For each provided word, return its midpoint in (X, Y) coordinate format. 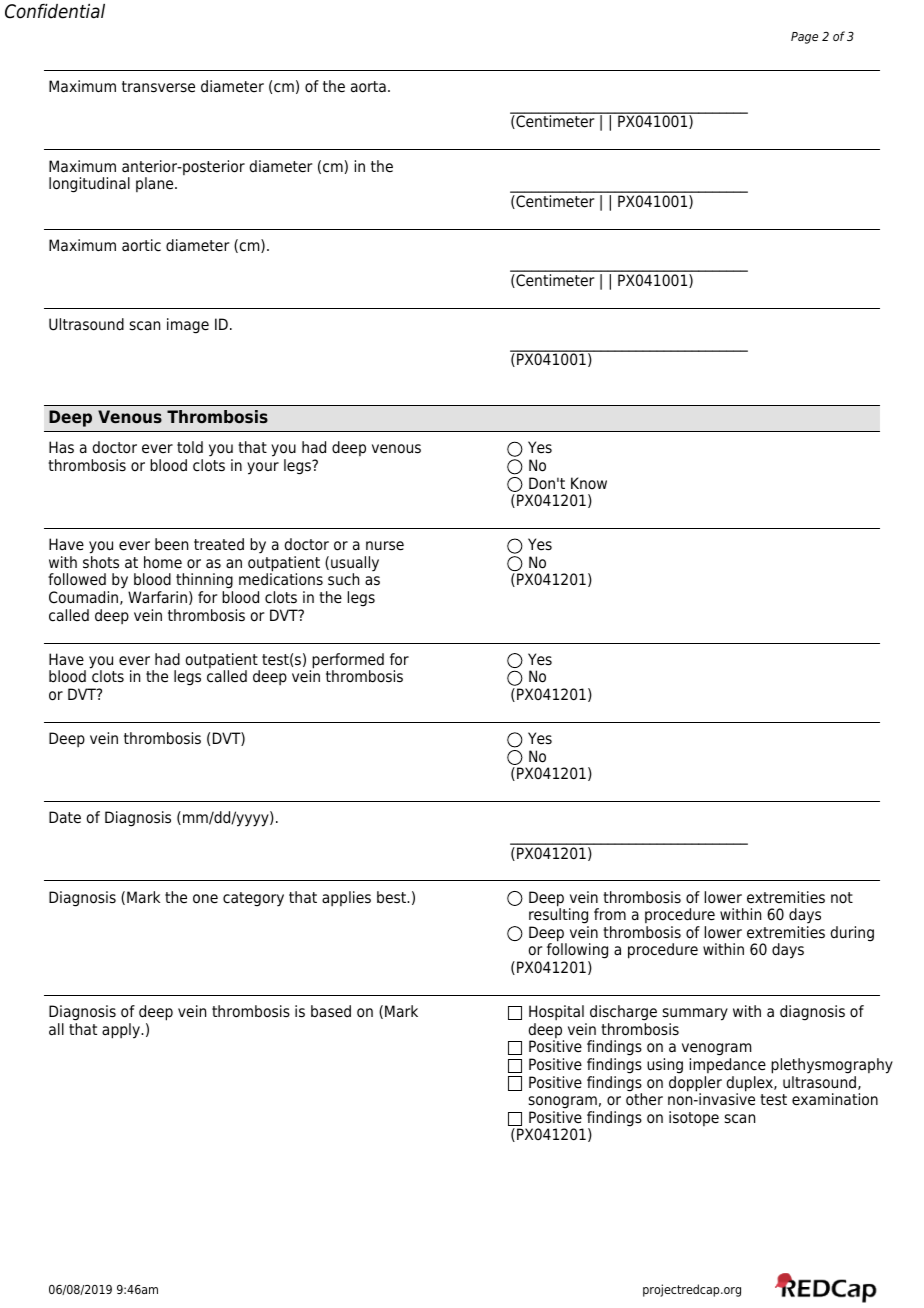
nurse (385, 546)
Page (804, 38)
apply (122, 1031)
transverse (158, 87)
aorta (368, 87)
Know (589, 483)
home (163, 562)
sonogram (563, 1102)
